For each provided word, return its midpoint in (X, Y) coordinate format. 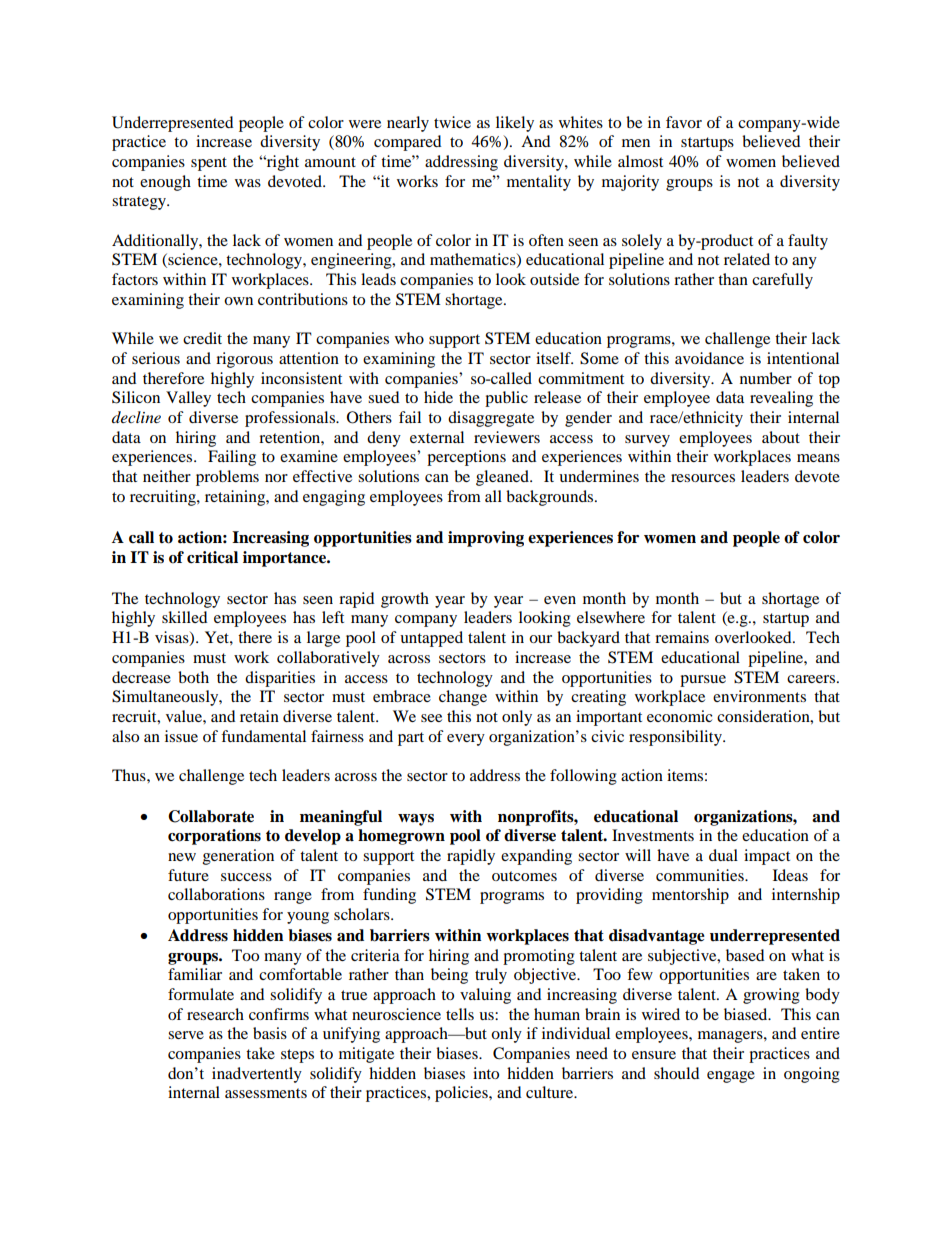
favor (684, 122)
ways (416, 820)
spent (209, 164)
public (506, 399)
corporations (214, 837)
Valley (188, 399)
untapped (431, 639)
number (766, 378)
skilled (184, 617)
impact (767, 857)
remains (682, 637)
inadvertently (257, 1075)
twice (452, 122)
